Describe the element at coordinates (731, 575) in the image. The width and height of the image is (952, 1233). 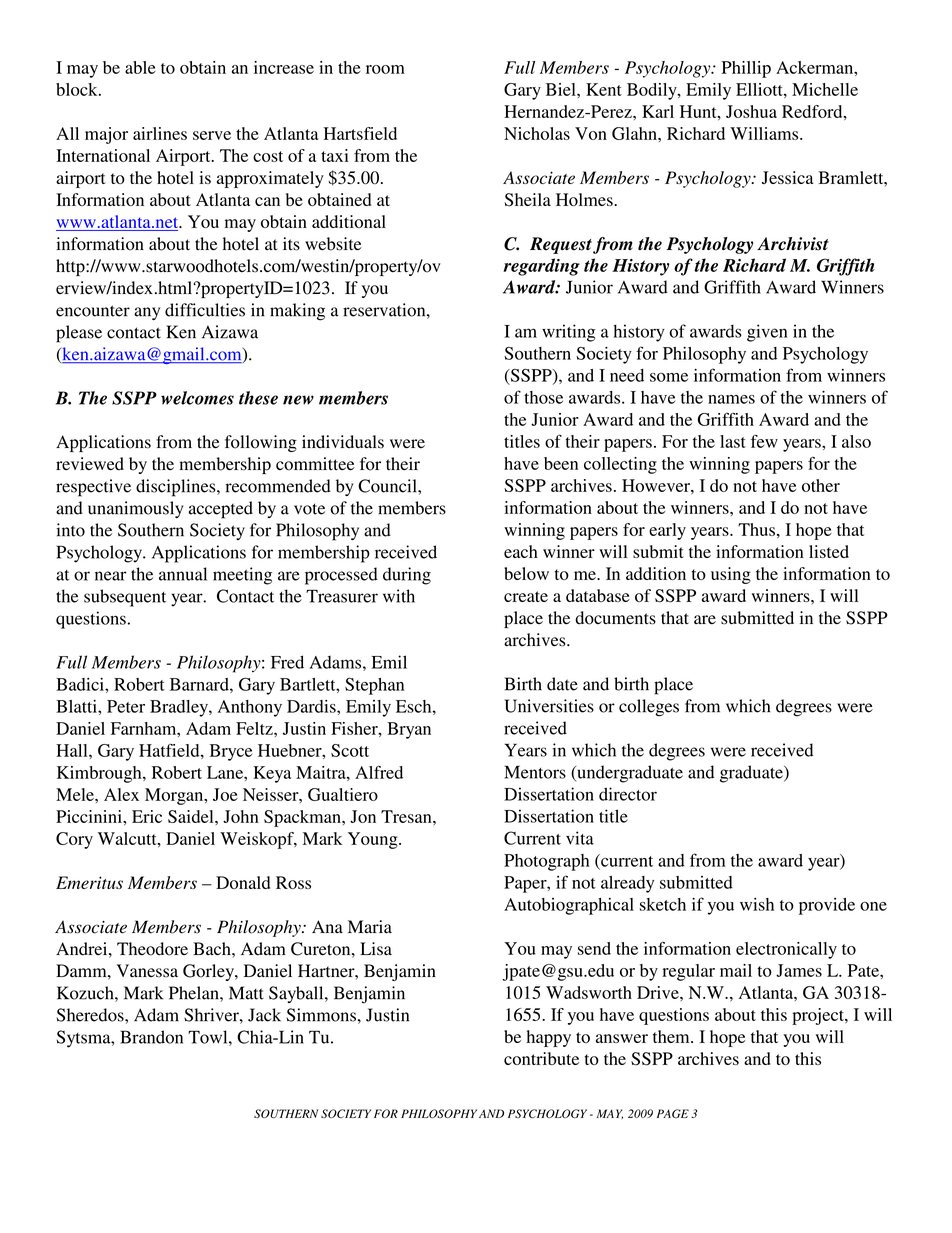
I see `using` at that location.
